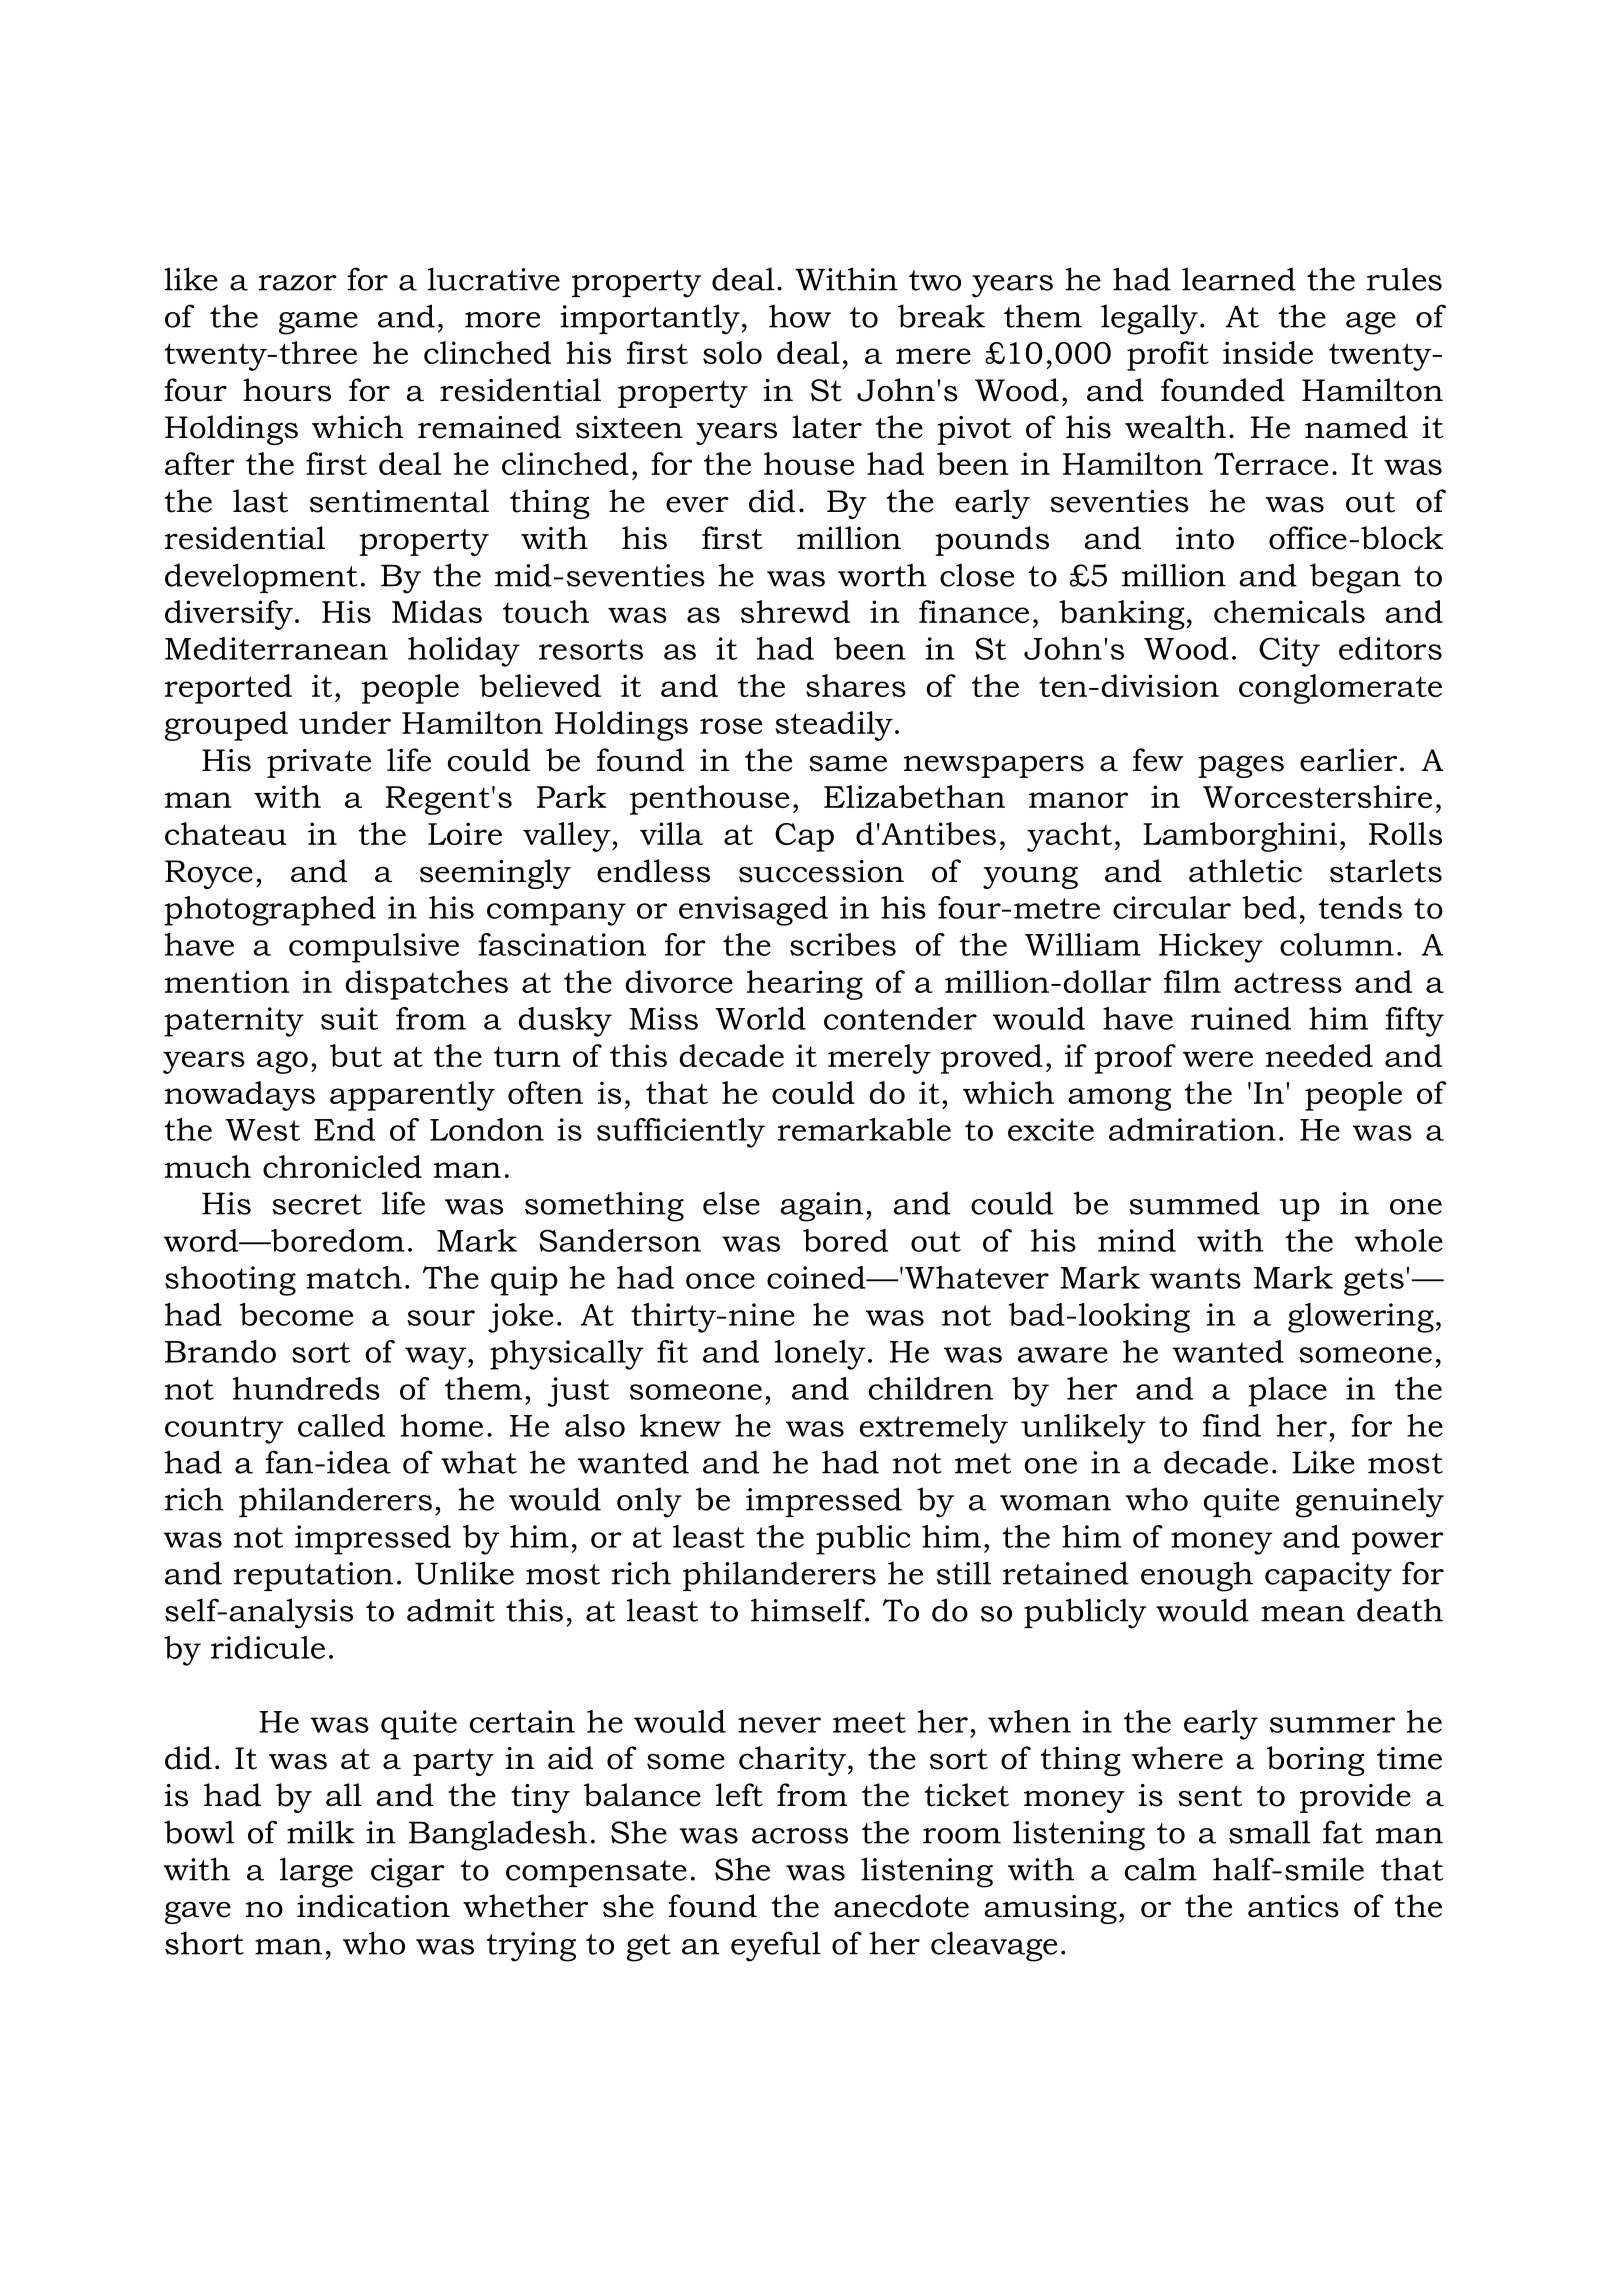  What do you see at coordinates (345, 722) in the screenshot?
I see `under` at bounding box center [345, 722].
